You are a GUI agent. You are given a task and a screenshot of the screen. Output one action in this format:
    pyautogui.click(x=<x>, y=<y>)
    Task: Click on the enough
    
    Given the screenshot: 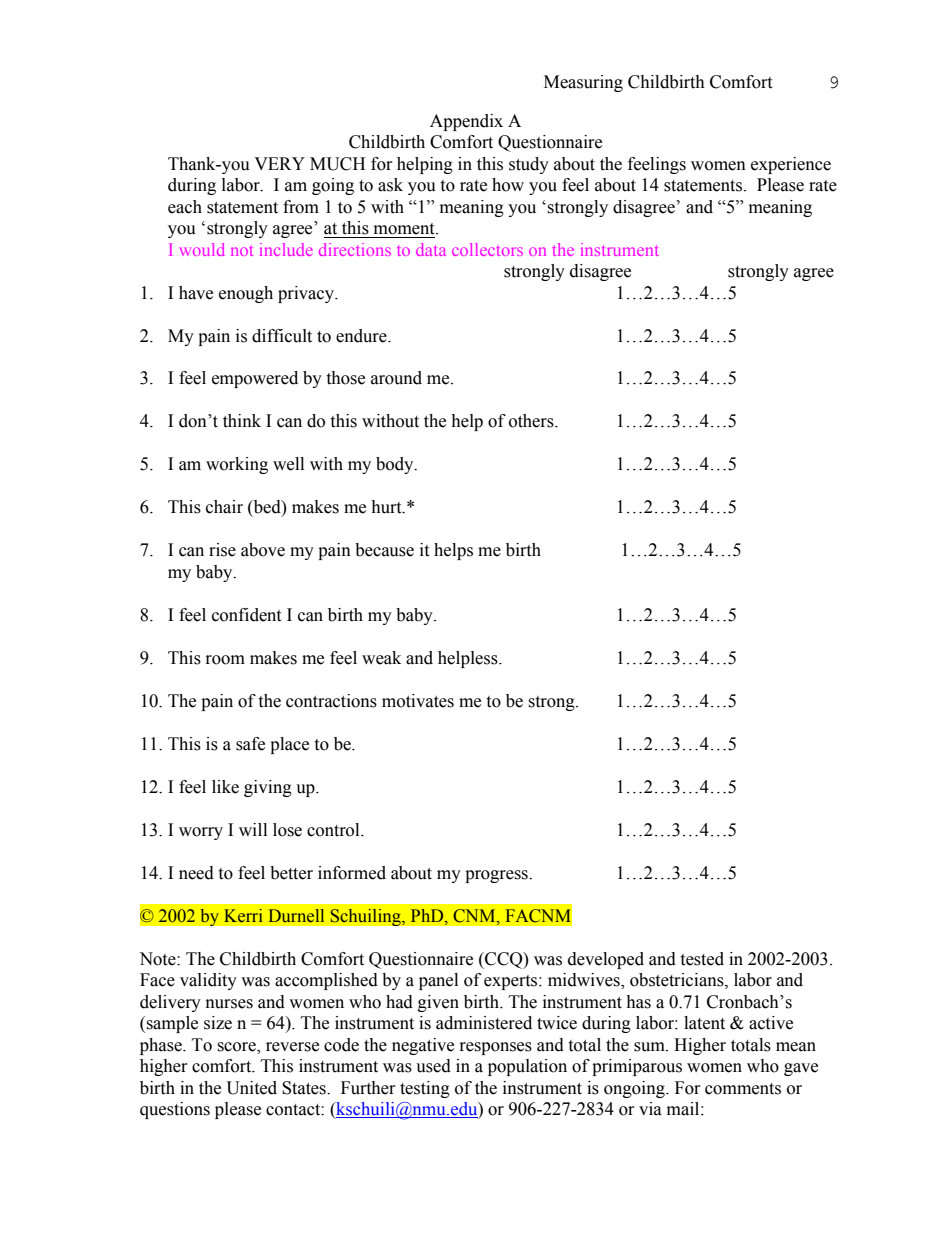 What is the action you would take?
    pyautogui.click(x=246, y=294)
